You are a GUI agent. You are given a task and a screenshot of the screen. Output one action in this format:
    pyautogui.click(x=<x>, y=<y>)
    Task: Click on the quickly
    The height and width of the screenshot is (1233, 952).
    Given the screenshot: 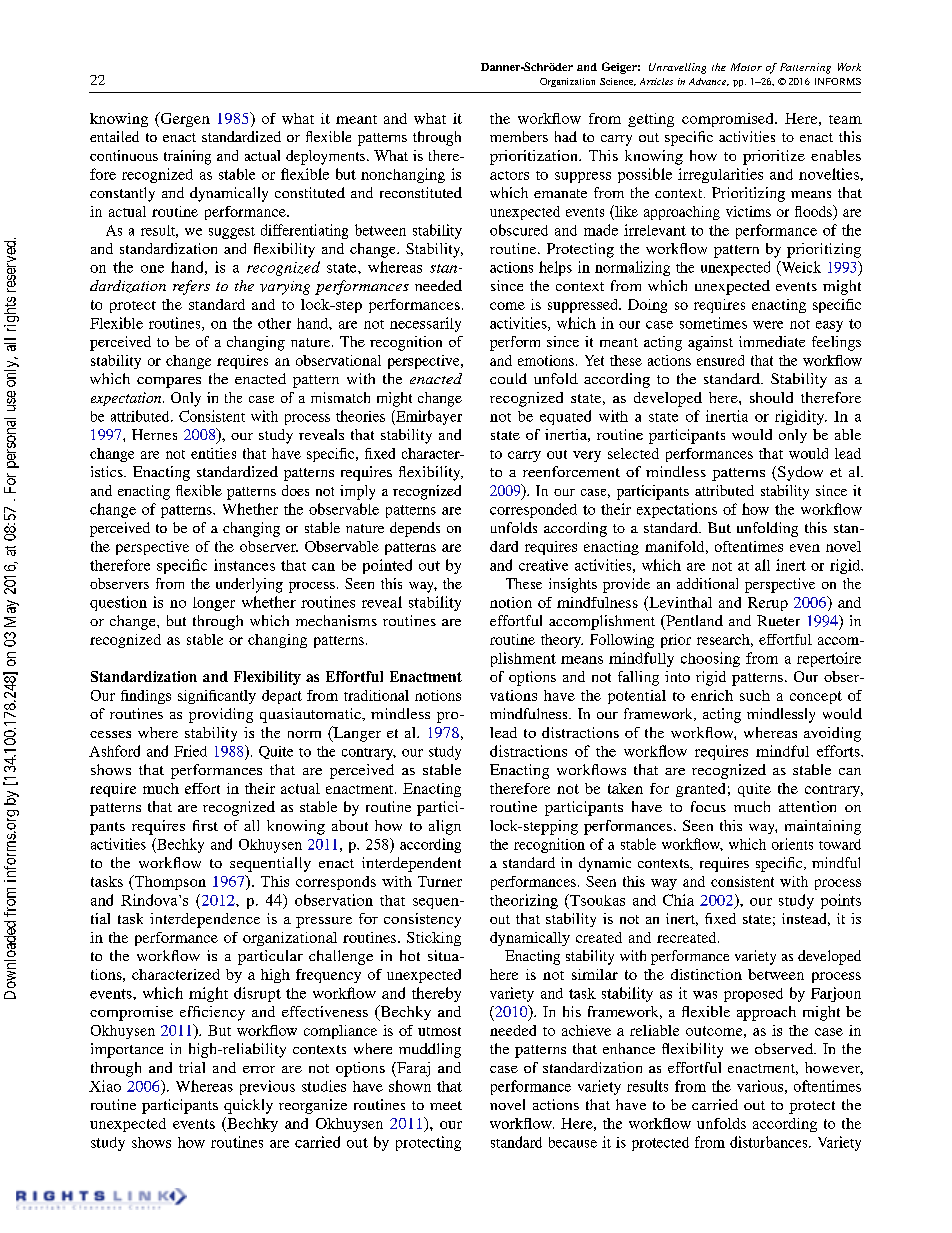 What is the action you would take?
    pyautogui.click(x=248, y=1106)
